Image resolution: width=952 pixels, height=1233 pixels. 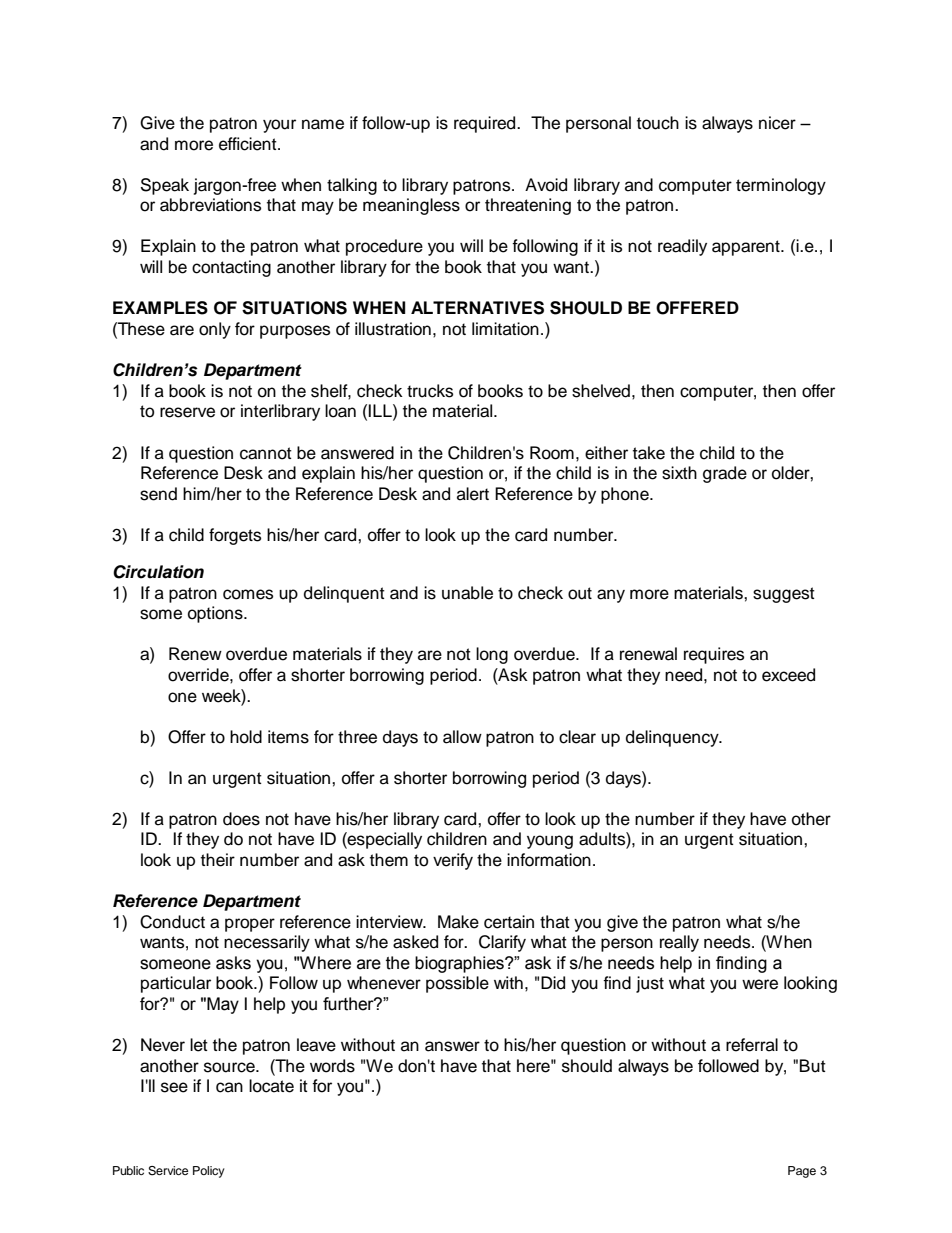 I want to click on required, so click(x=486, y=124).
